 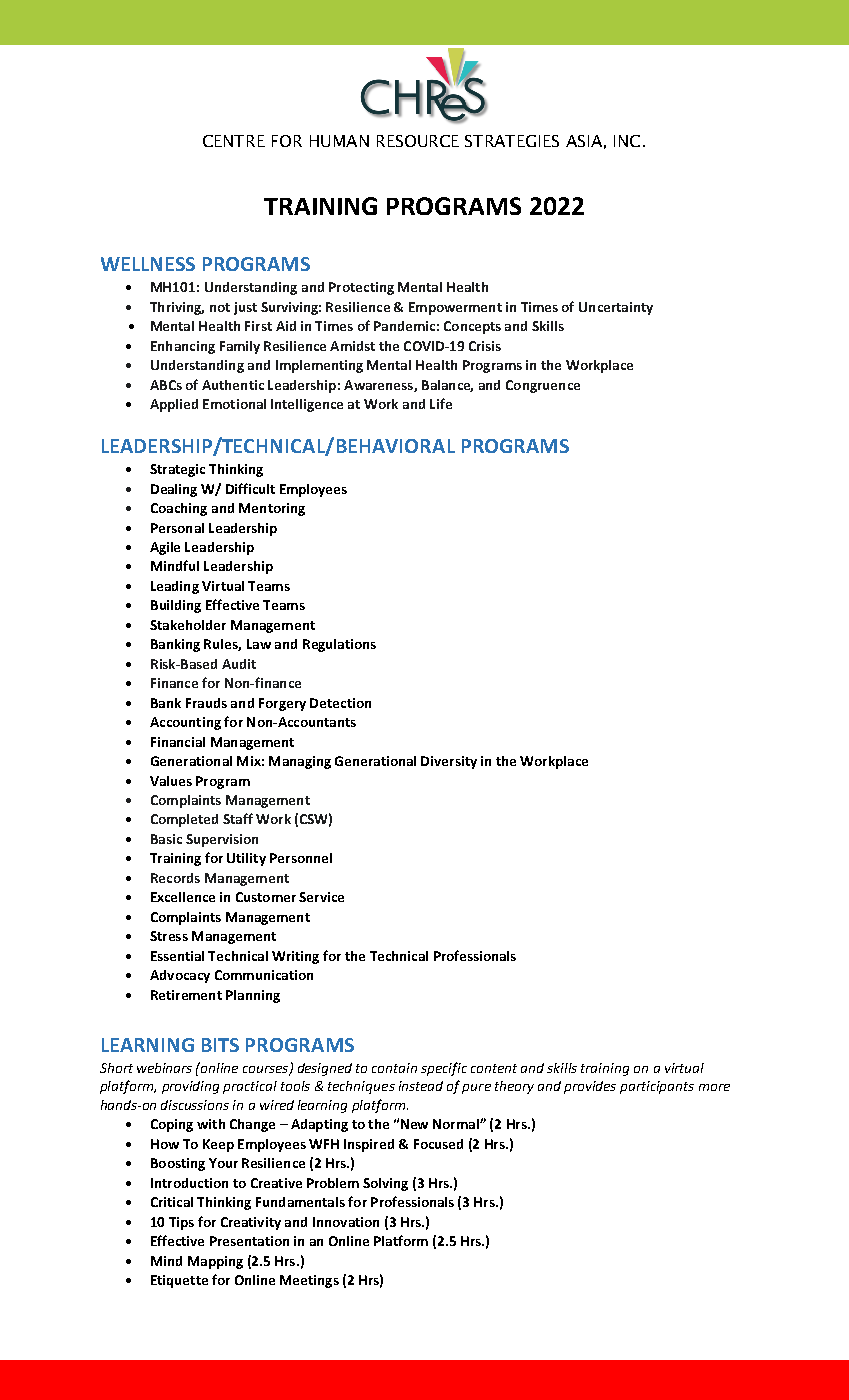 I want to click on Tips, so click(x=181, y=1223).
